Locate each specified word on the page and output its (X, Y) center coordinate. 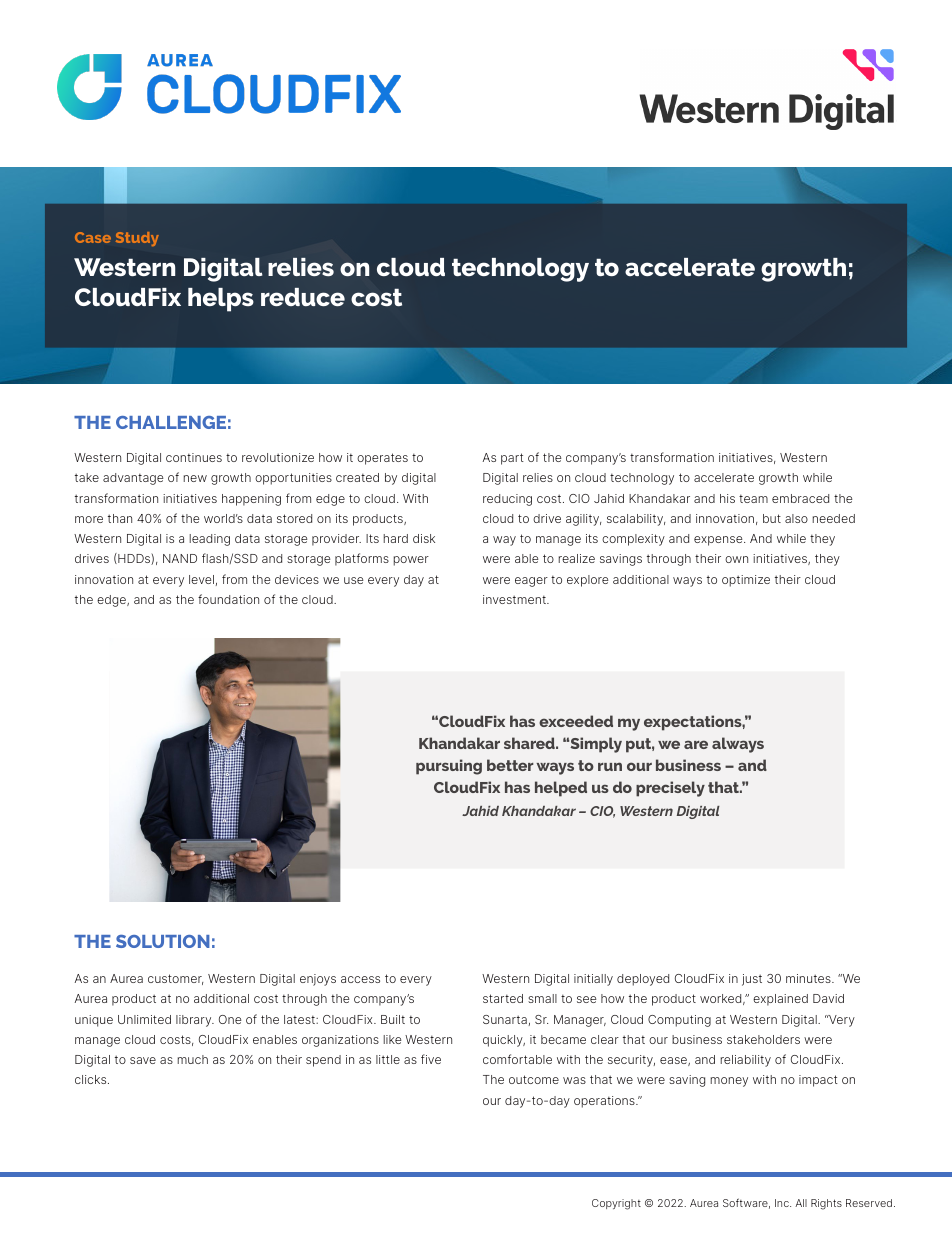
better (510, 765)
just (752, 980)
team (753, 499)
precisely (670, 789)
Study (137, 239)
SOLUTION (163, 941)
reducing (507, 500)
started (503, 998)
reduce (303, 297)
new (195, 478)
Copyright (616, 1204)
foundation (228, 599)
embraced (800, 498)
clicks (92, 1079)
